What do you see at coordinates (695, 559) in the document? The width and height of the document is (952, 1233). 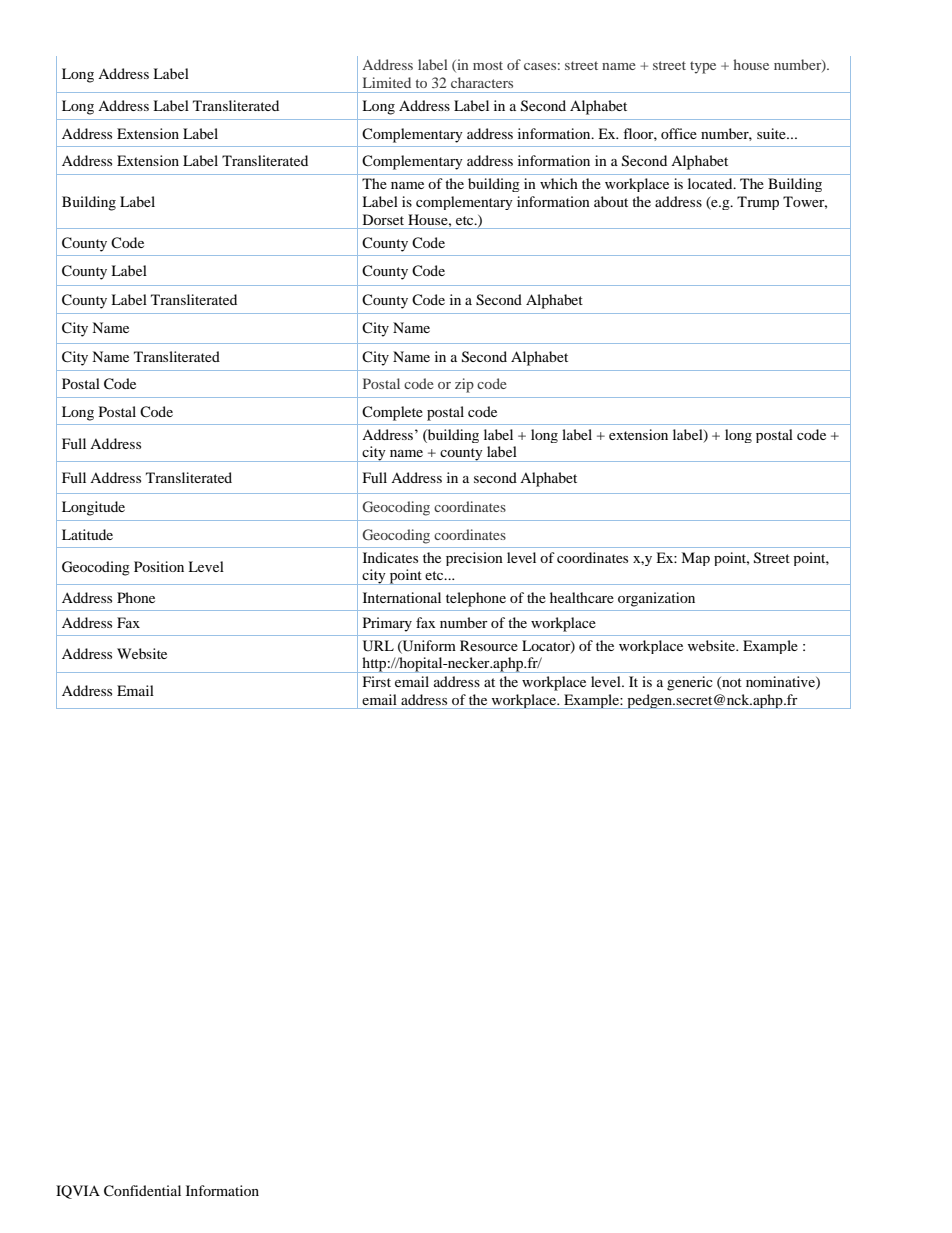 I see `Map` at bounding box center [695, 559].
